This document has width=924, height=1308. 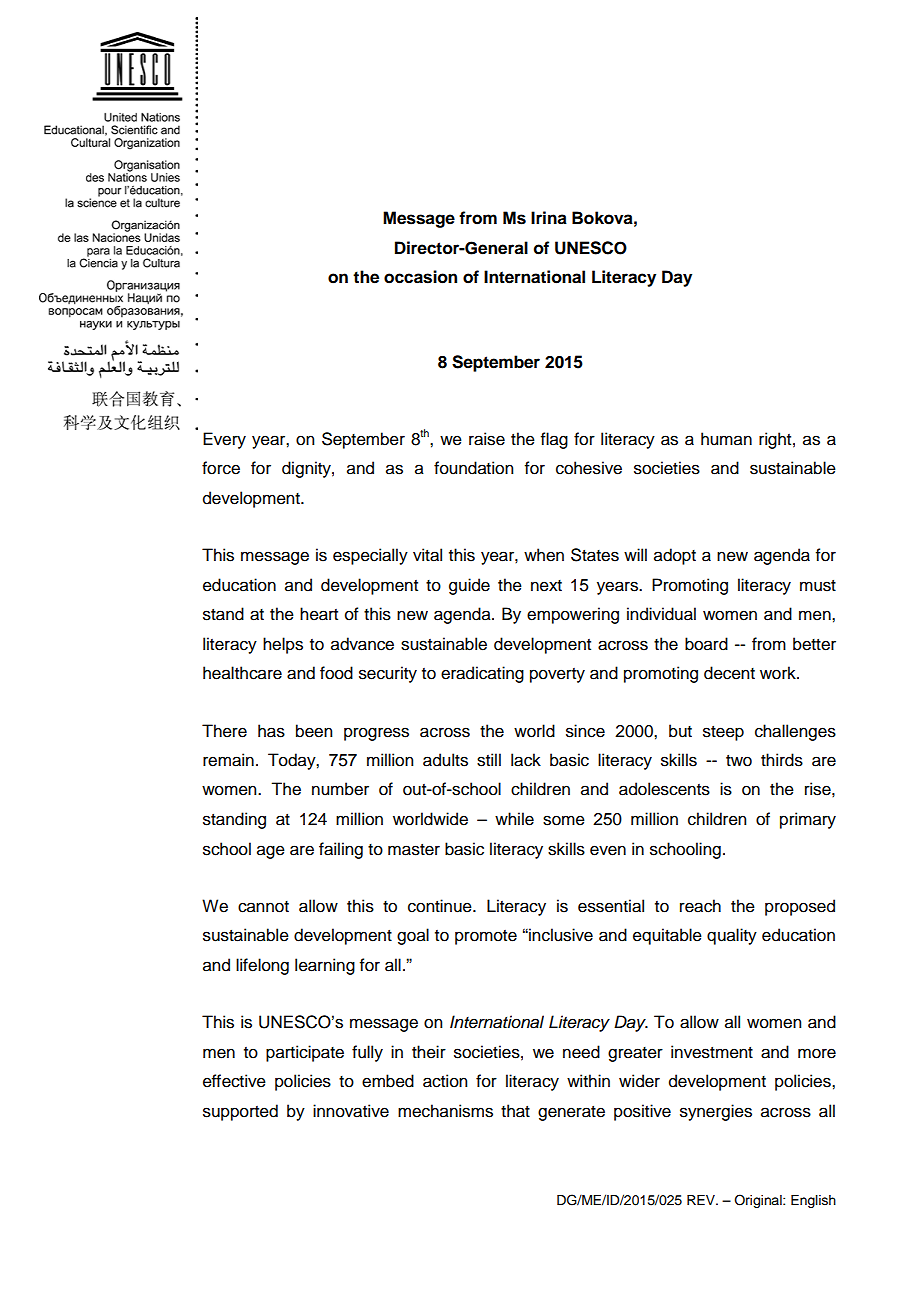 I want to click on supported, so click(x=240, y=1112).
